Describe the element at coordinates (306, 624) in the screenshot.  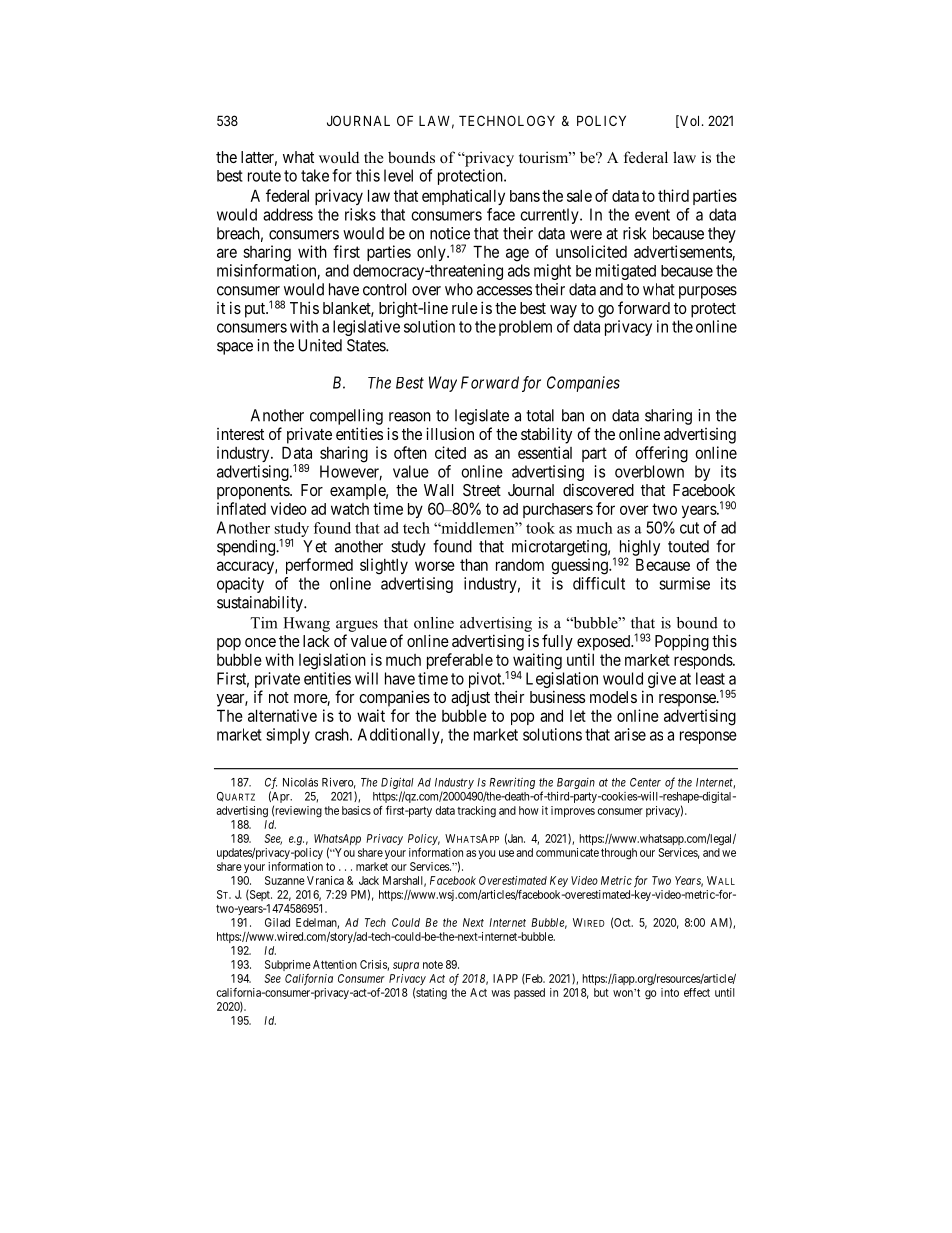
I see `Hwang` at that location.
